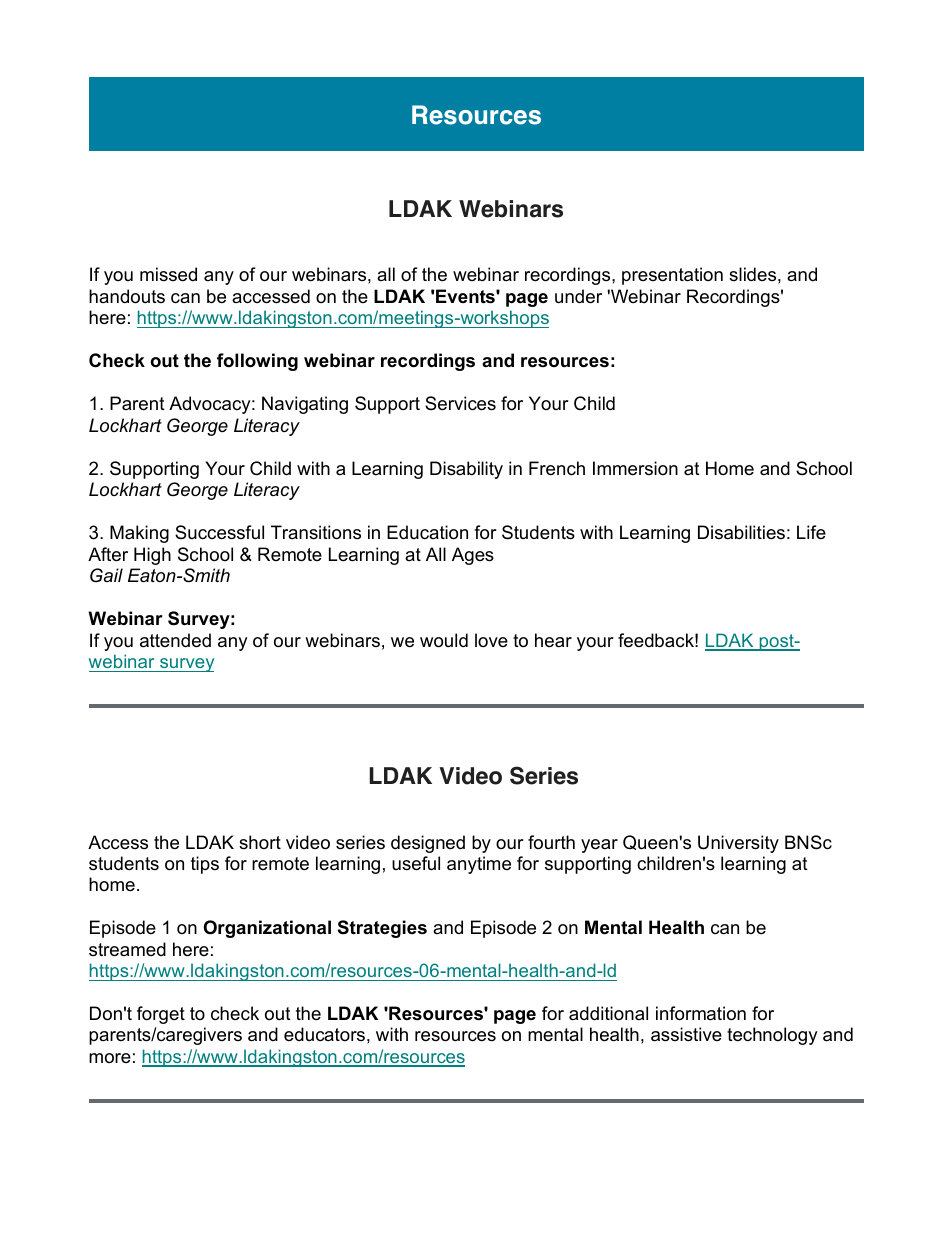 The width and height of the screenshot is (952, 1233). Describe the element at coordinates (608, 1013) in the screenshot. I see `additional` at that location.
